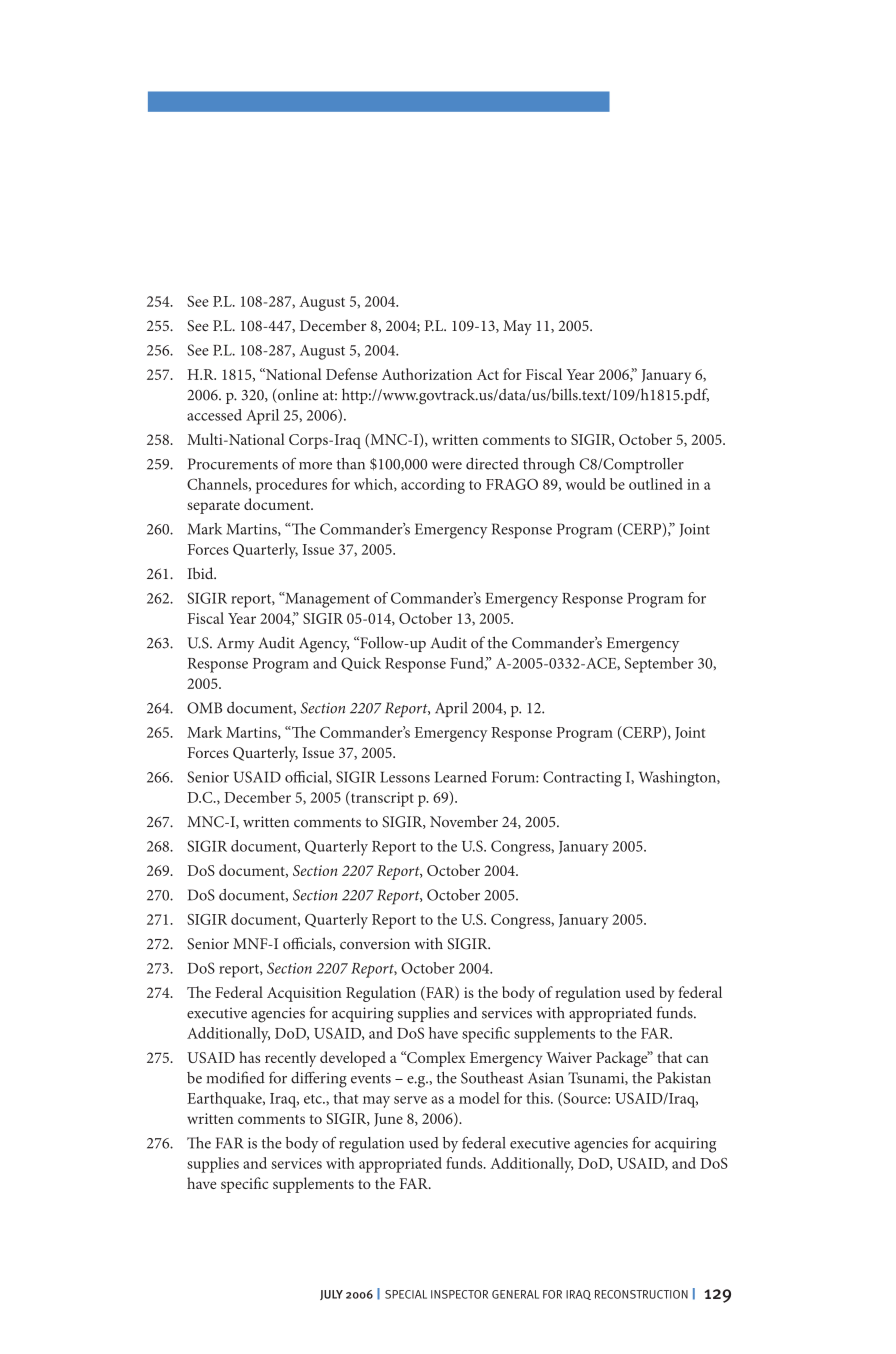  I want to click on JULY, so click(331, 1295).
